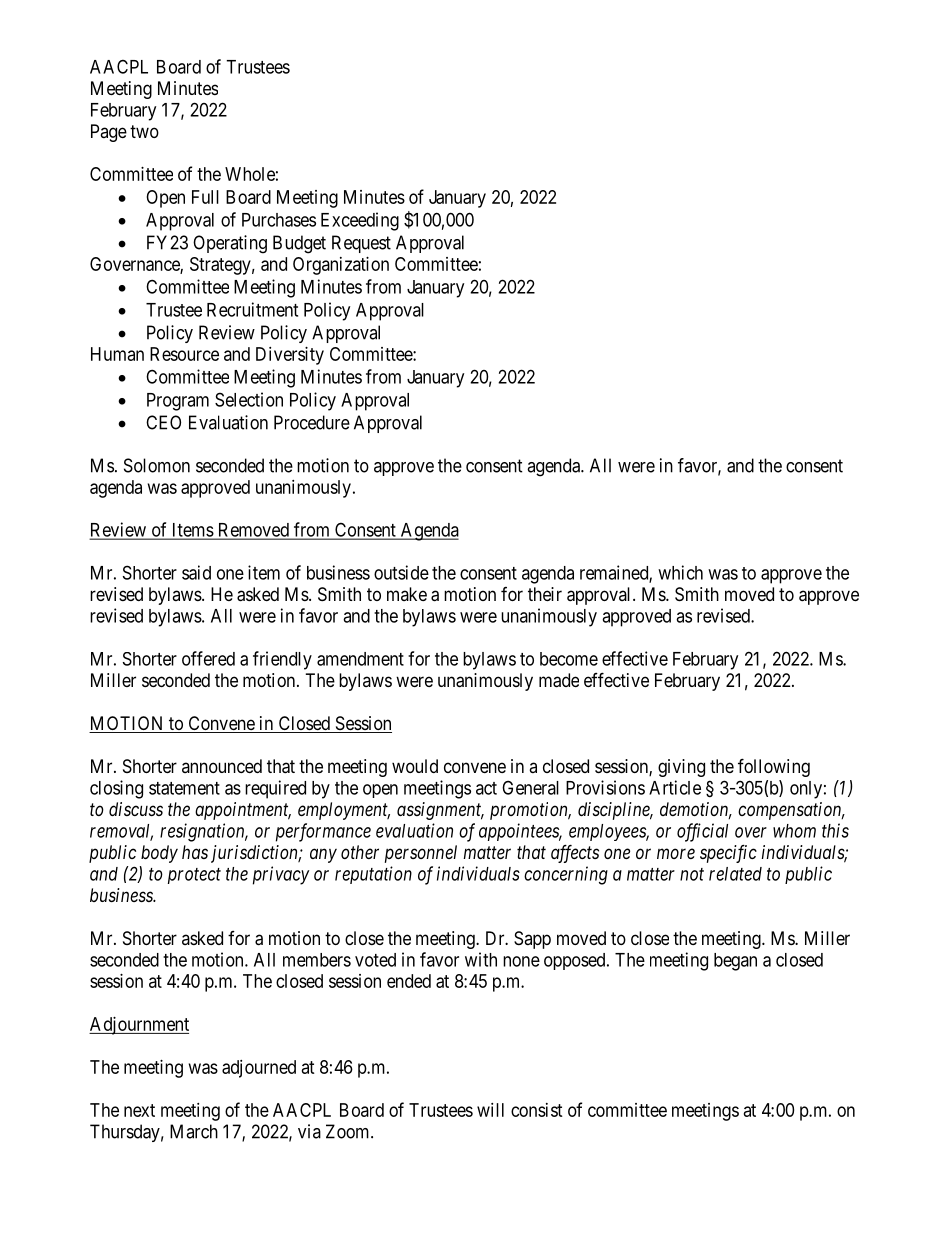  I want to click on Full, so click(205, 197).
